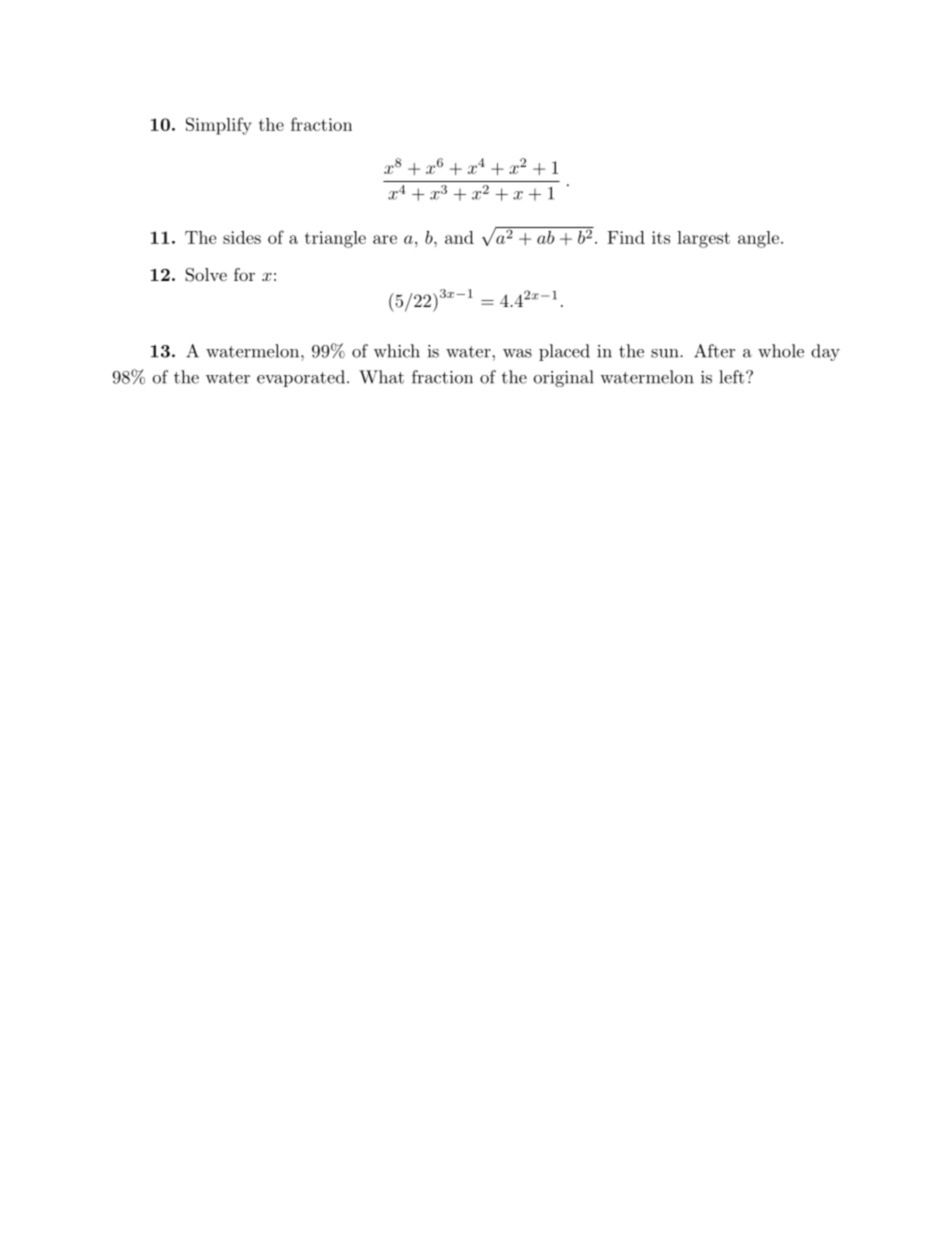  What do you see at coordinates (244, 274) in the page?
I see `for` at bounding box center [244, 274].
